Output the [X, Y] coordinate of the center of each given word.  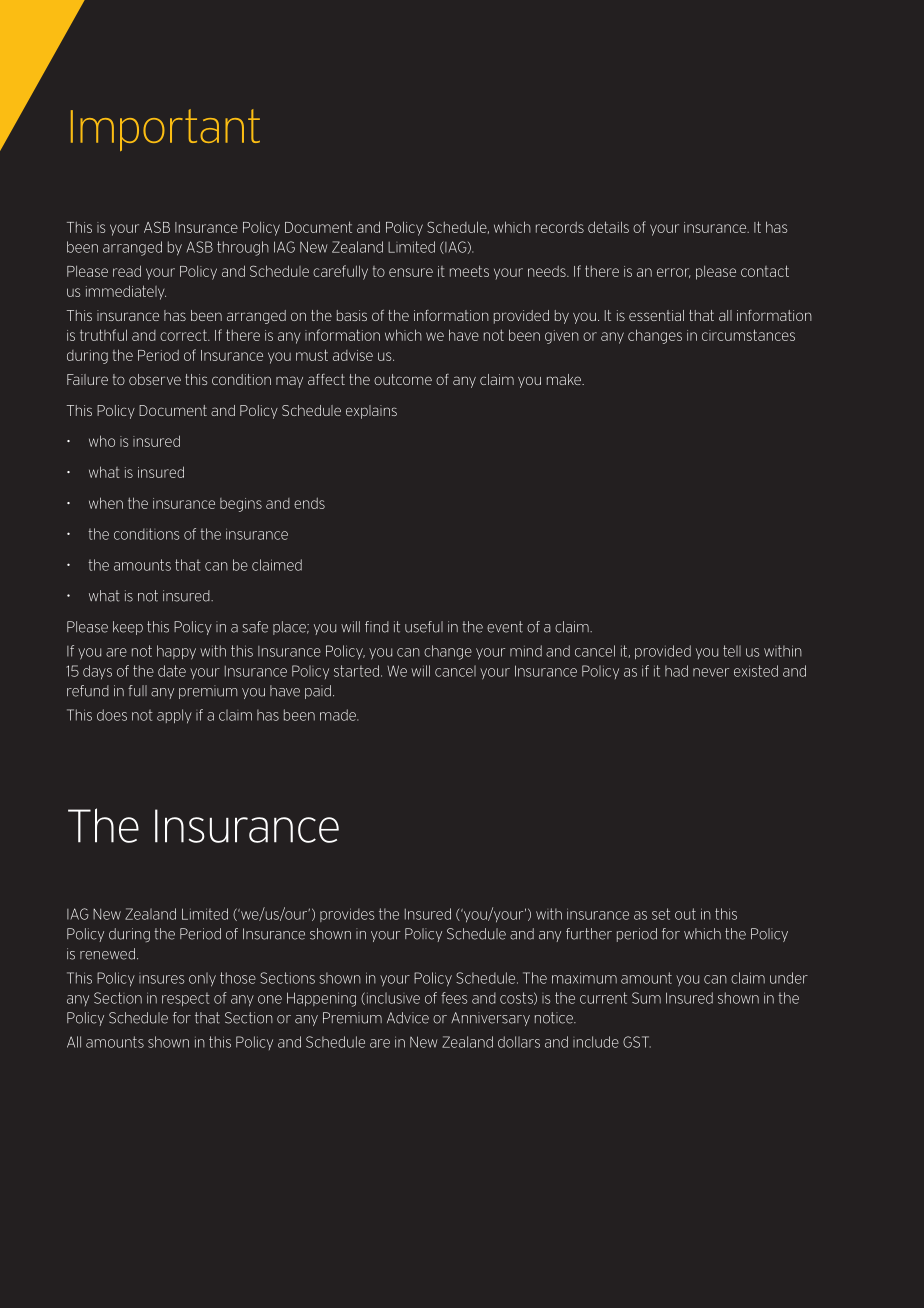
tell [732, 651]
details [608, 227]
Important [165, 130]
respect [186, 999]
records [560, 227]
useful [424, 627]
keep [128, 628]
